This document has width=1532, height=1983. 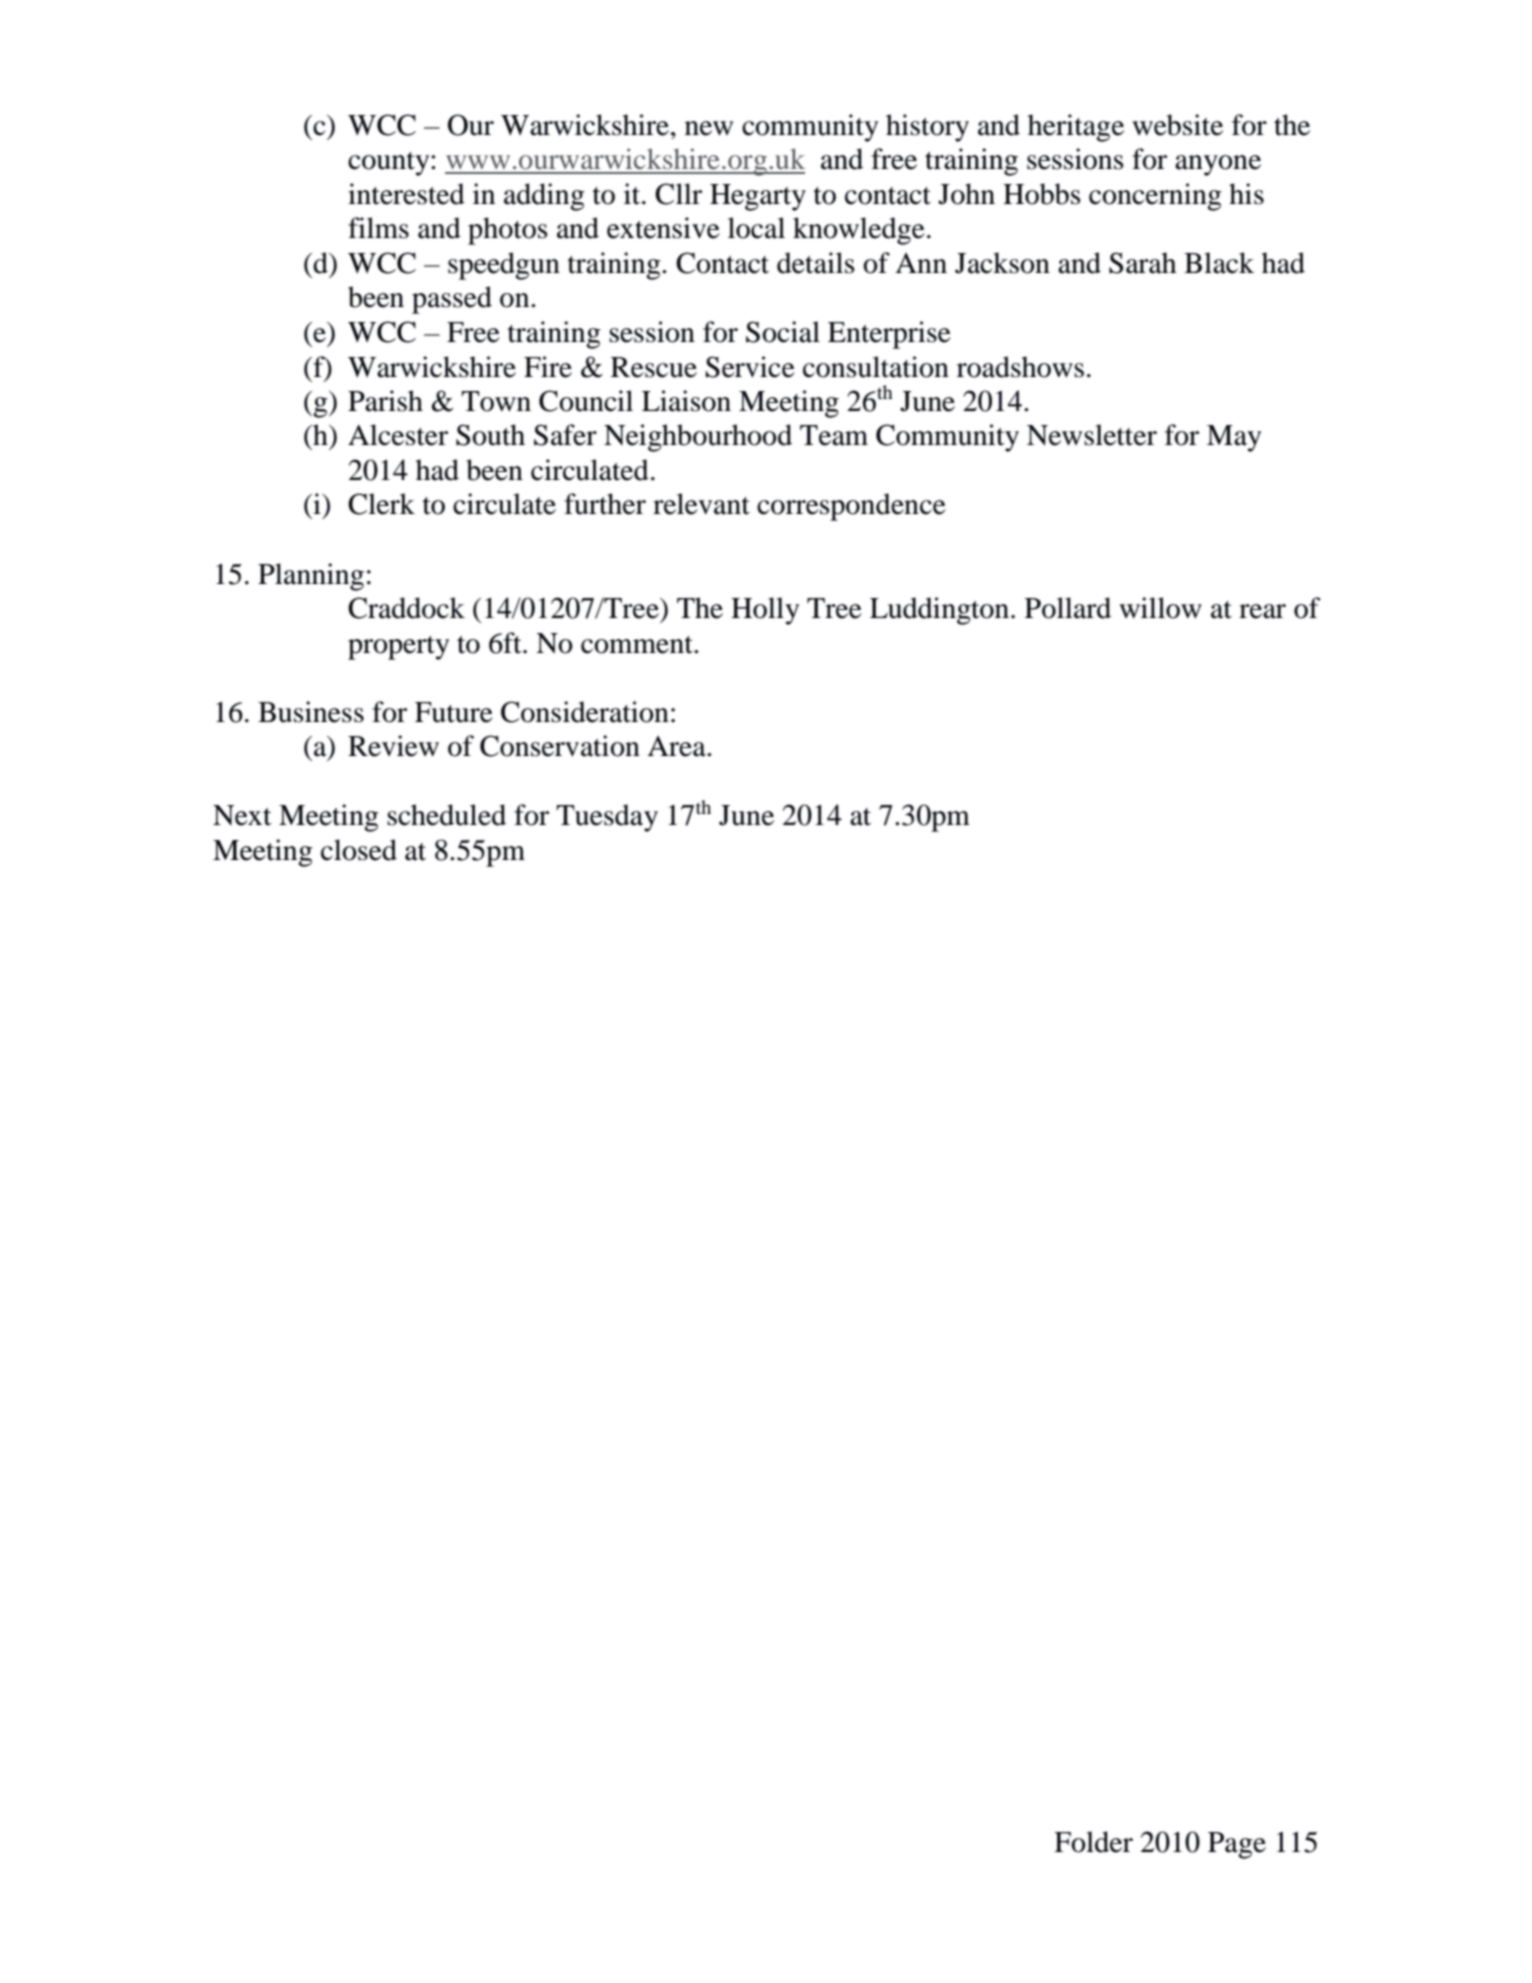 What do you see at coordinates (677, 746) in the document?
I see `Area` at bounding box center [677, 746].
